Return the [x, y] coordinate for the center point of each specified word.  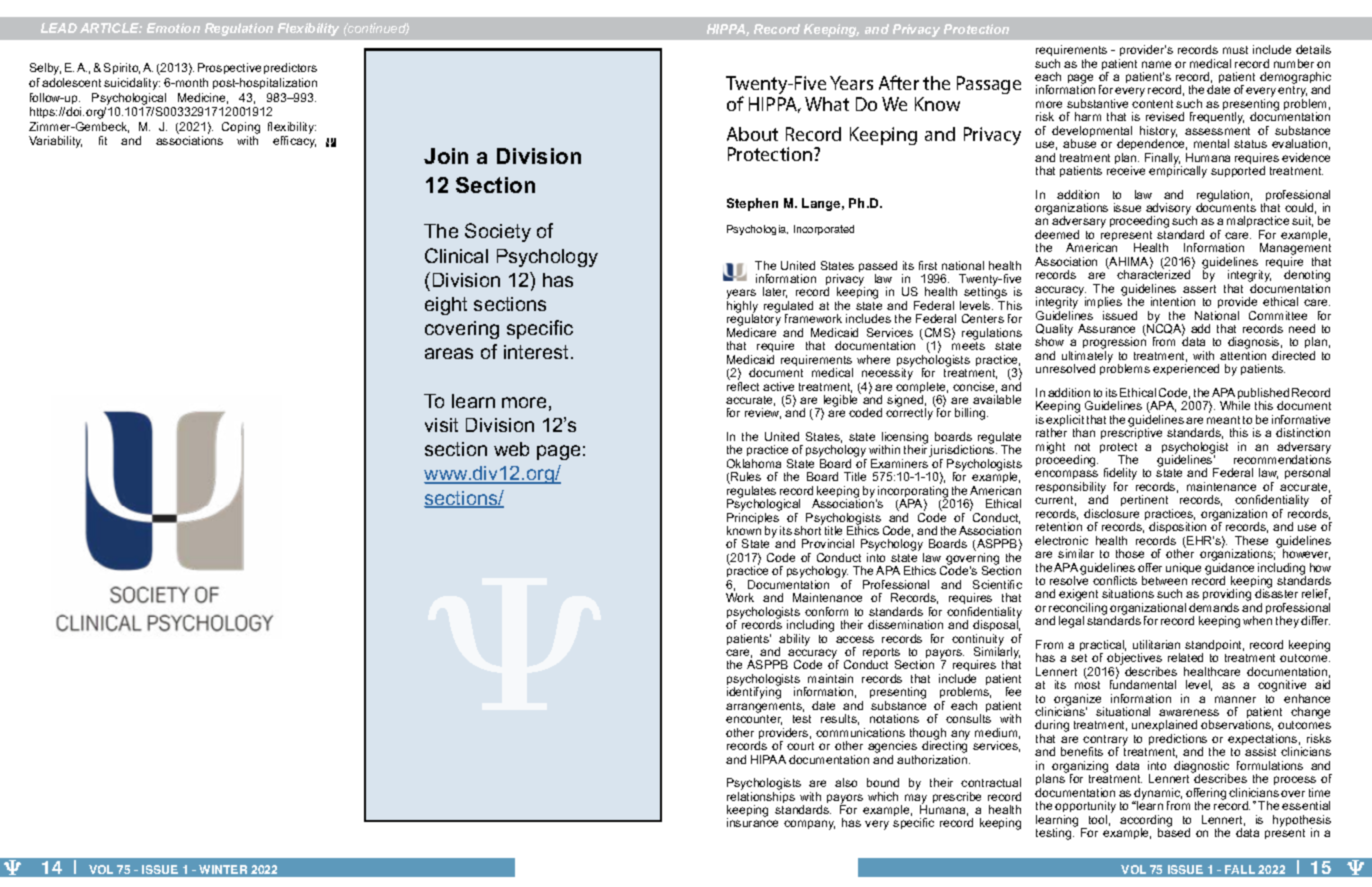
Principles [754, 520]
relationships [761, 799]
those [1130, 553]
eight [446, 306]
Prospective [229, 68]
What [827, 104]
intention [1173, 301]
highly [742, 308]
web [511, 449]
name [1156, 64]
